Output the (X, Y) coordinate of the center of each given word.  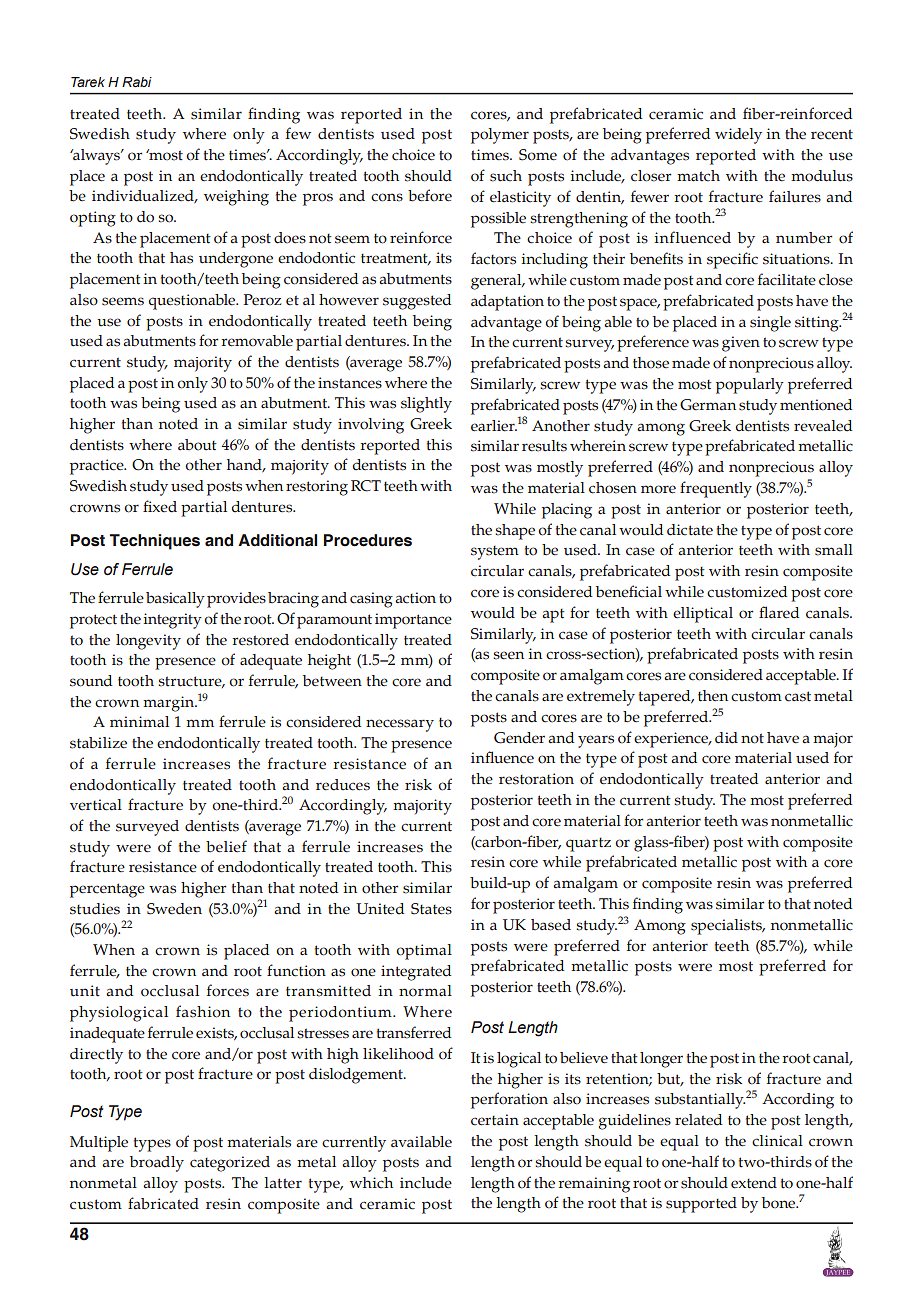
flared (779, 612)
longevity (148, 642)
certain (495, 1120)
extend (754, 1183)
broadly (157, 1164)
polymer (500, 136)
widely (738, 136)
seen (508, 655)
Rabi (137, 82)
